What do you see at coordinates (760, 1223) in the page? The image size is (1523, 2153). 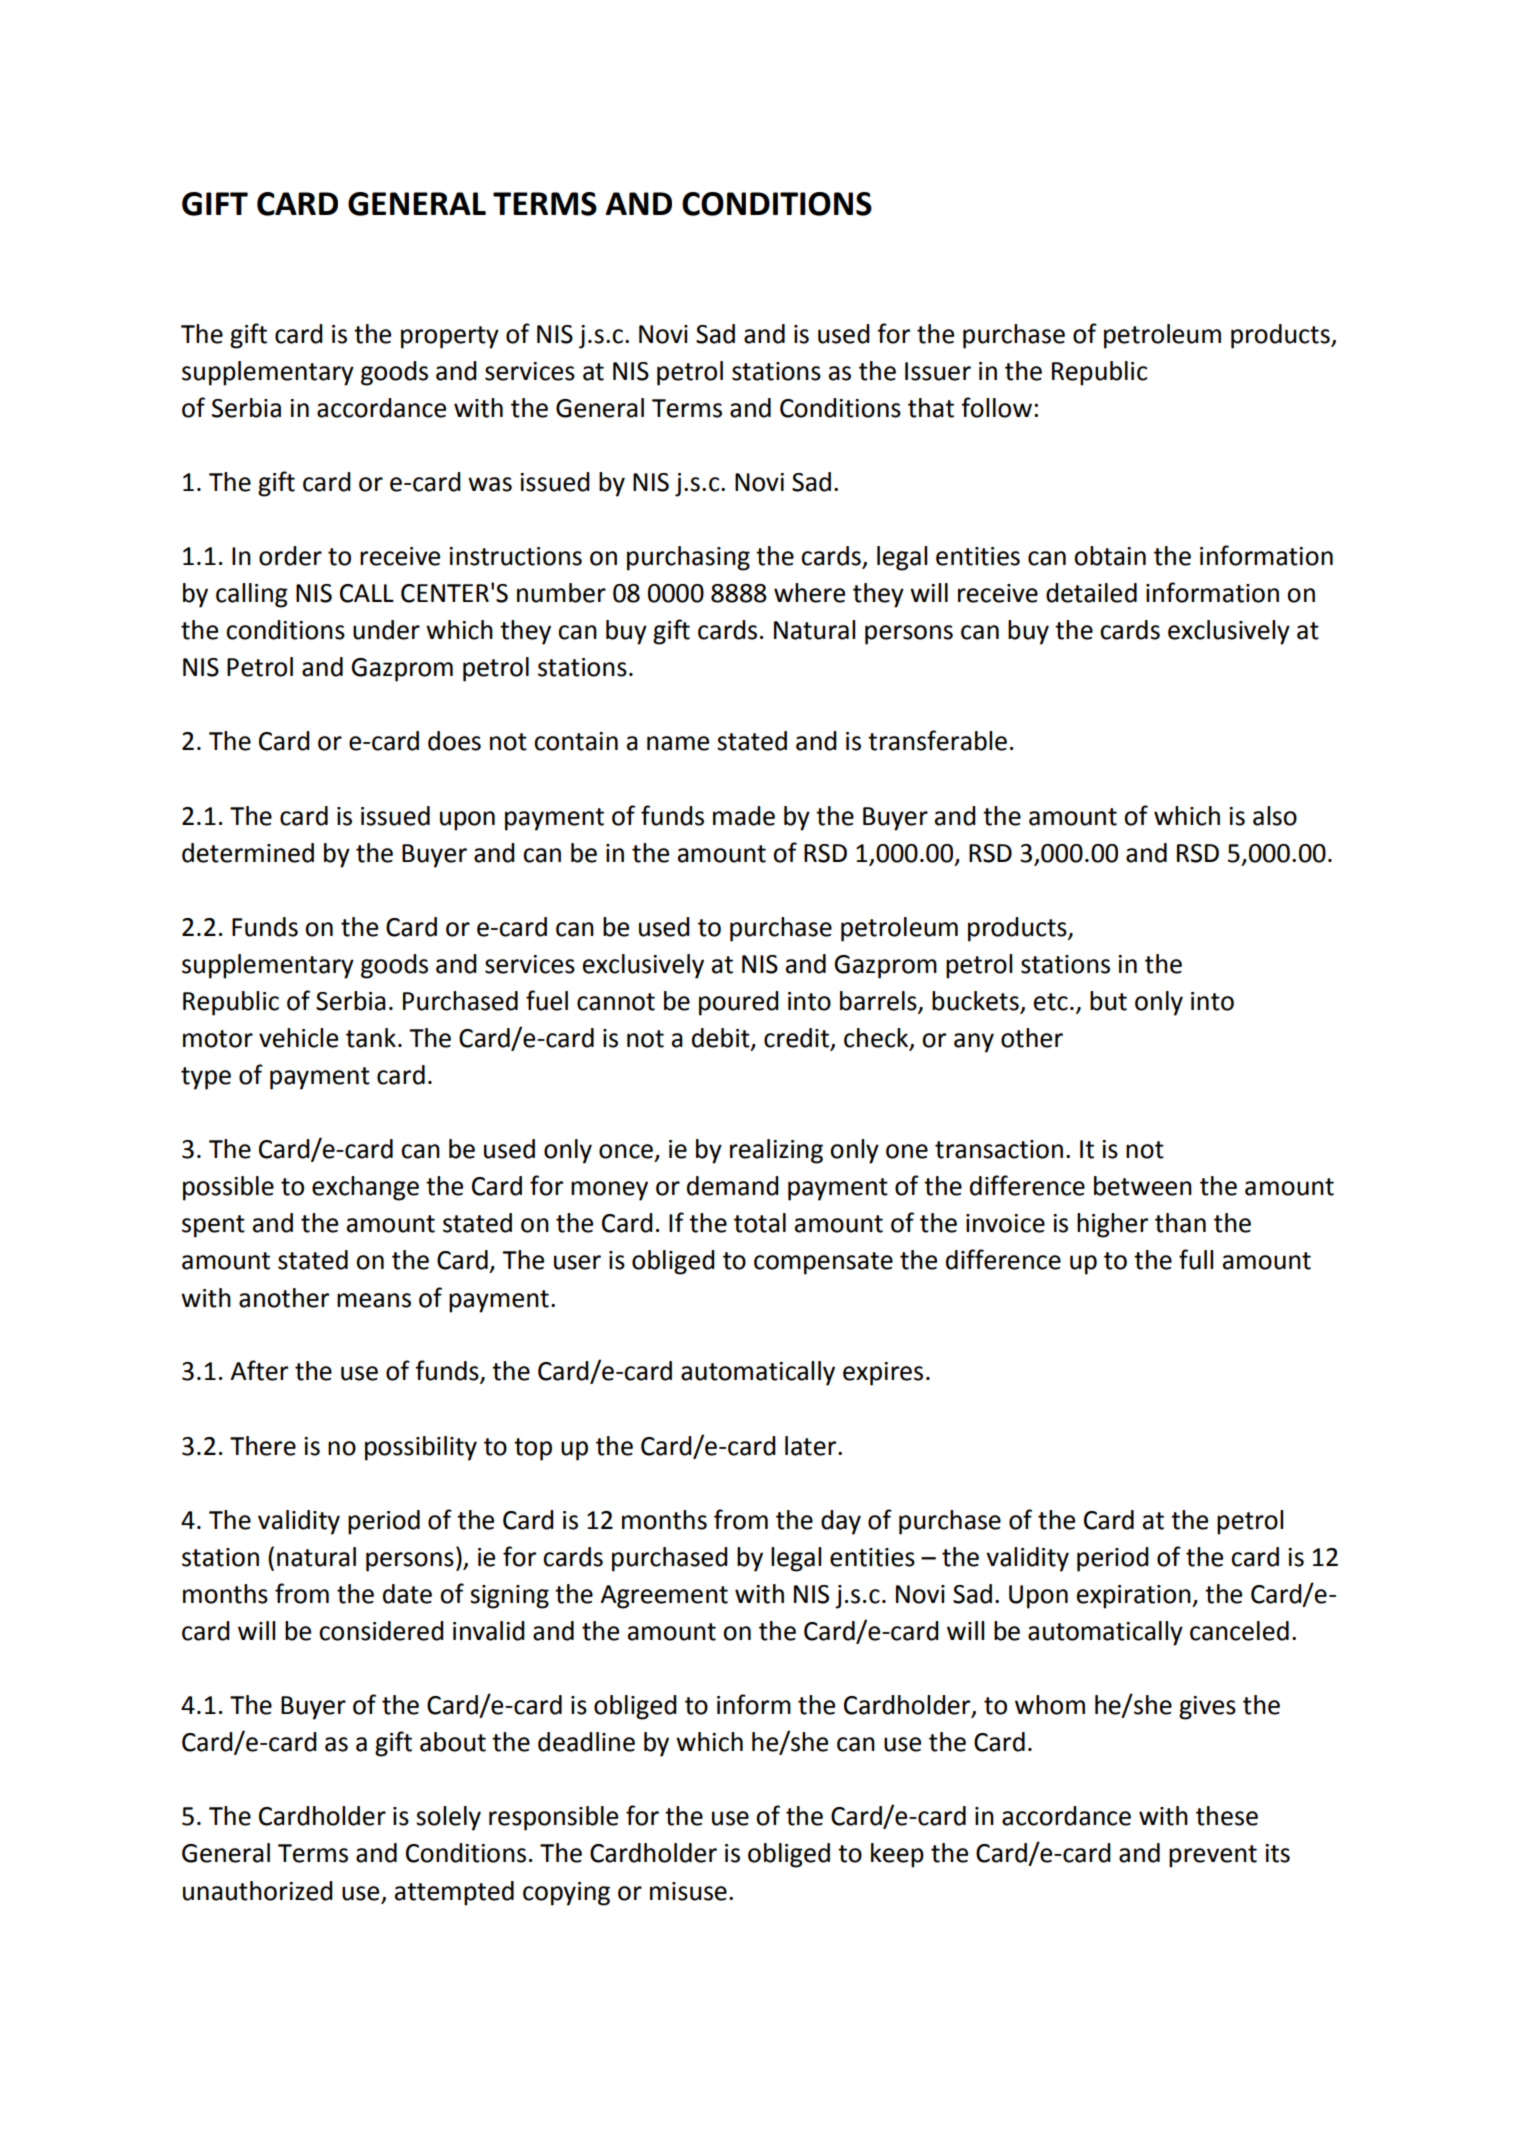 I see `total` at bounding box center [760, 1223].
